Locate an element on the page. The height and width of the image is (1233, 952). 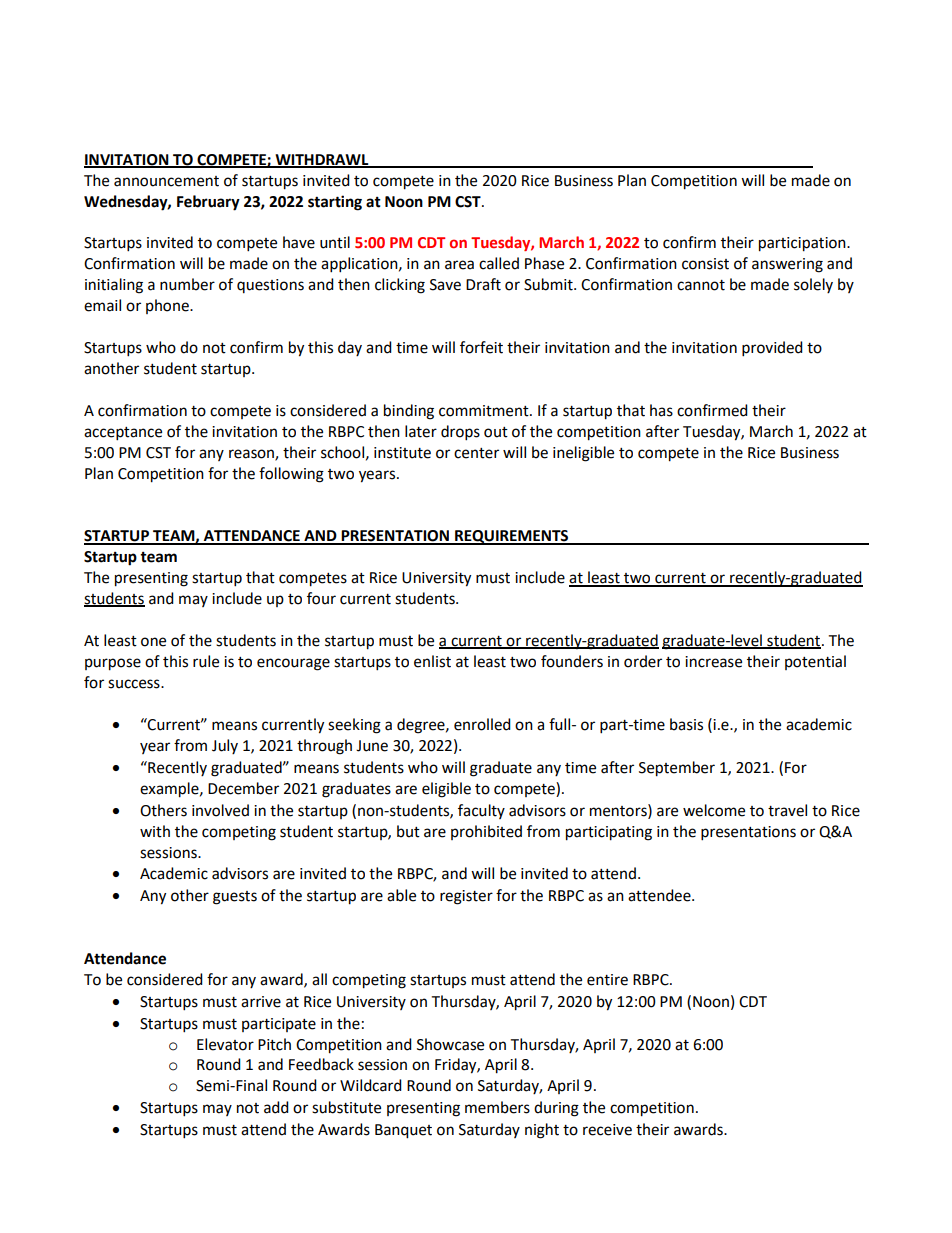
rule is located at coordinates (206, 661).
